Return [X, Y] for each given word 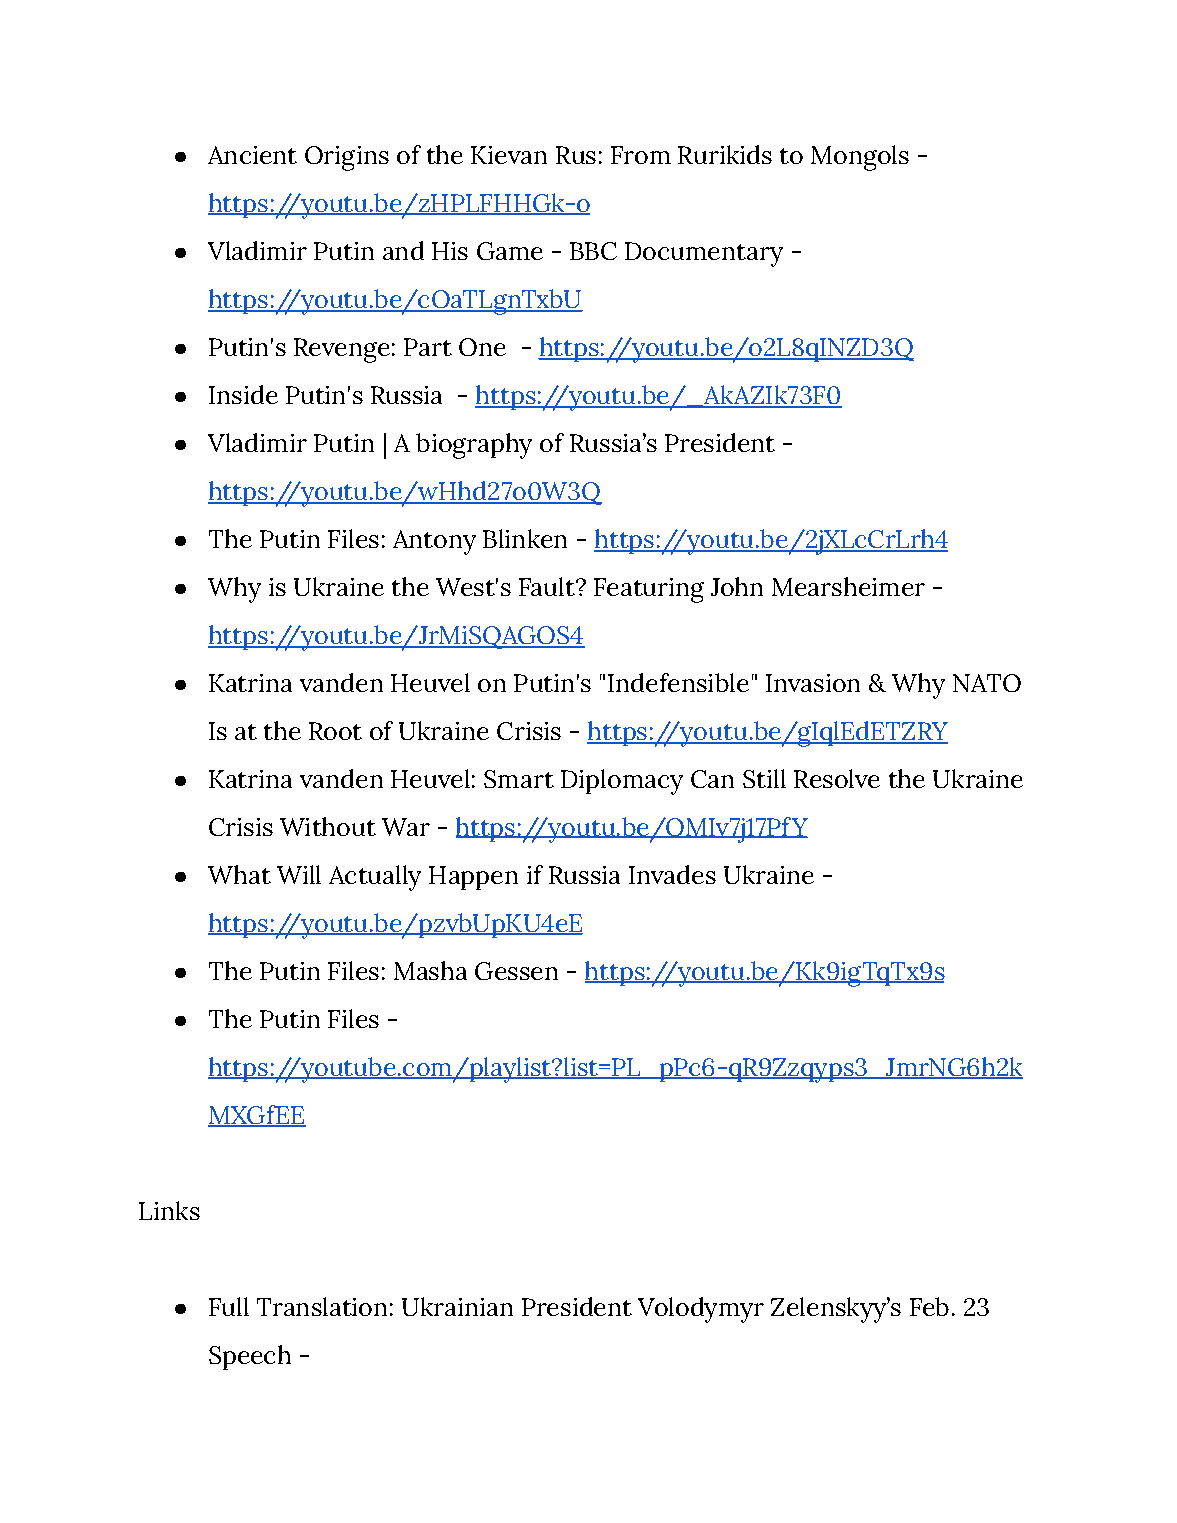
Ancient [252, 155]
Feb [929, 1306]
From [641, 155]
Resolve [837, 778]
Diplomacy [622, 782]
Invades [672, 874]
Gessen [516, 971]
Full [229, 1306]
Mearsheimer [848, 586]
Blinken [525, 538]
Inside [243, 394]
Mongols [860, 158]
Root [335, 731]
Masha [430, 970]
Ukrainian [457, 1306]
